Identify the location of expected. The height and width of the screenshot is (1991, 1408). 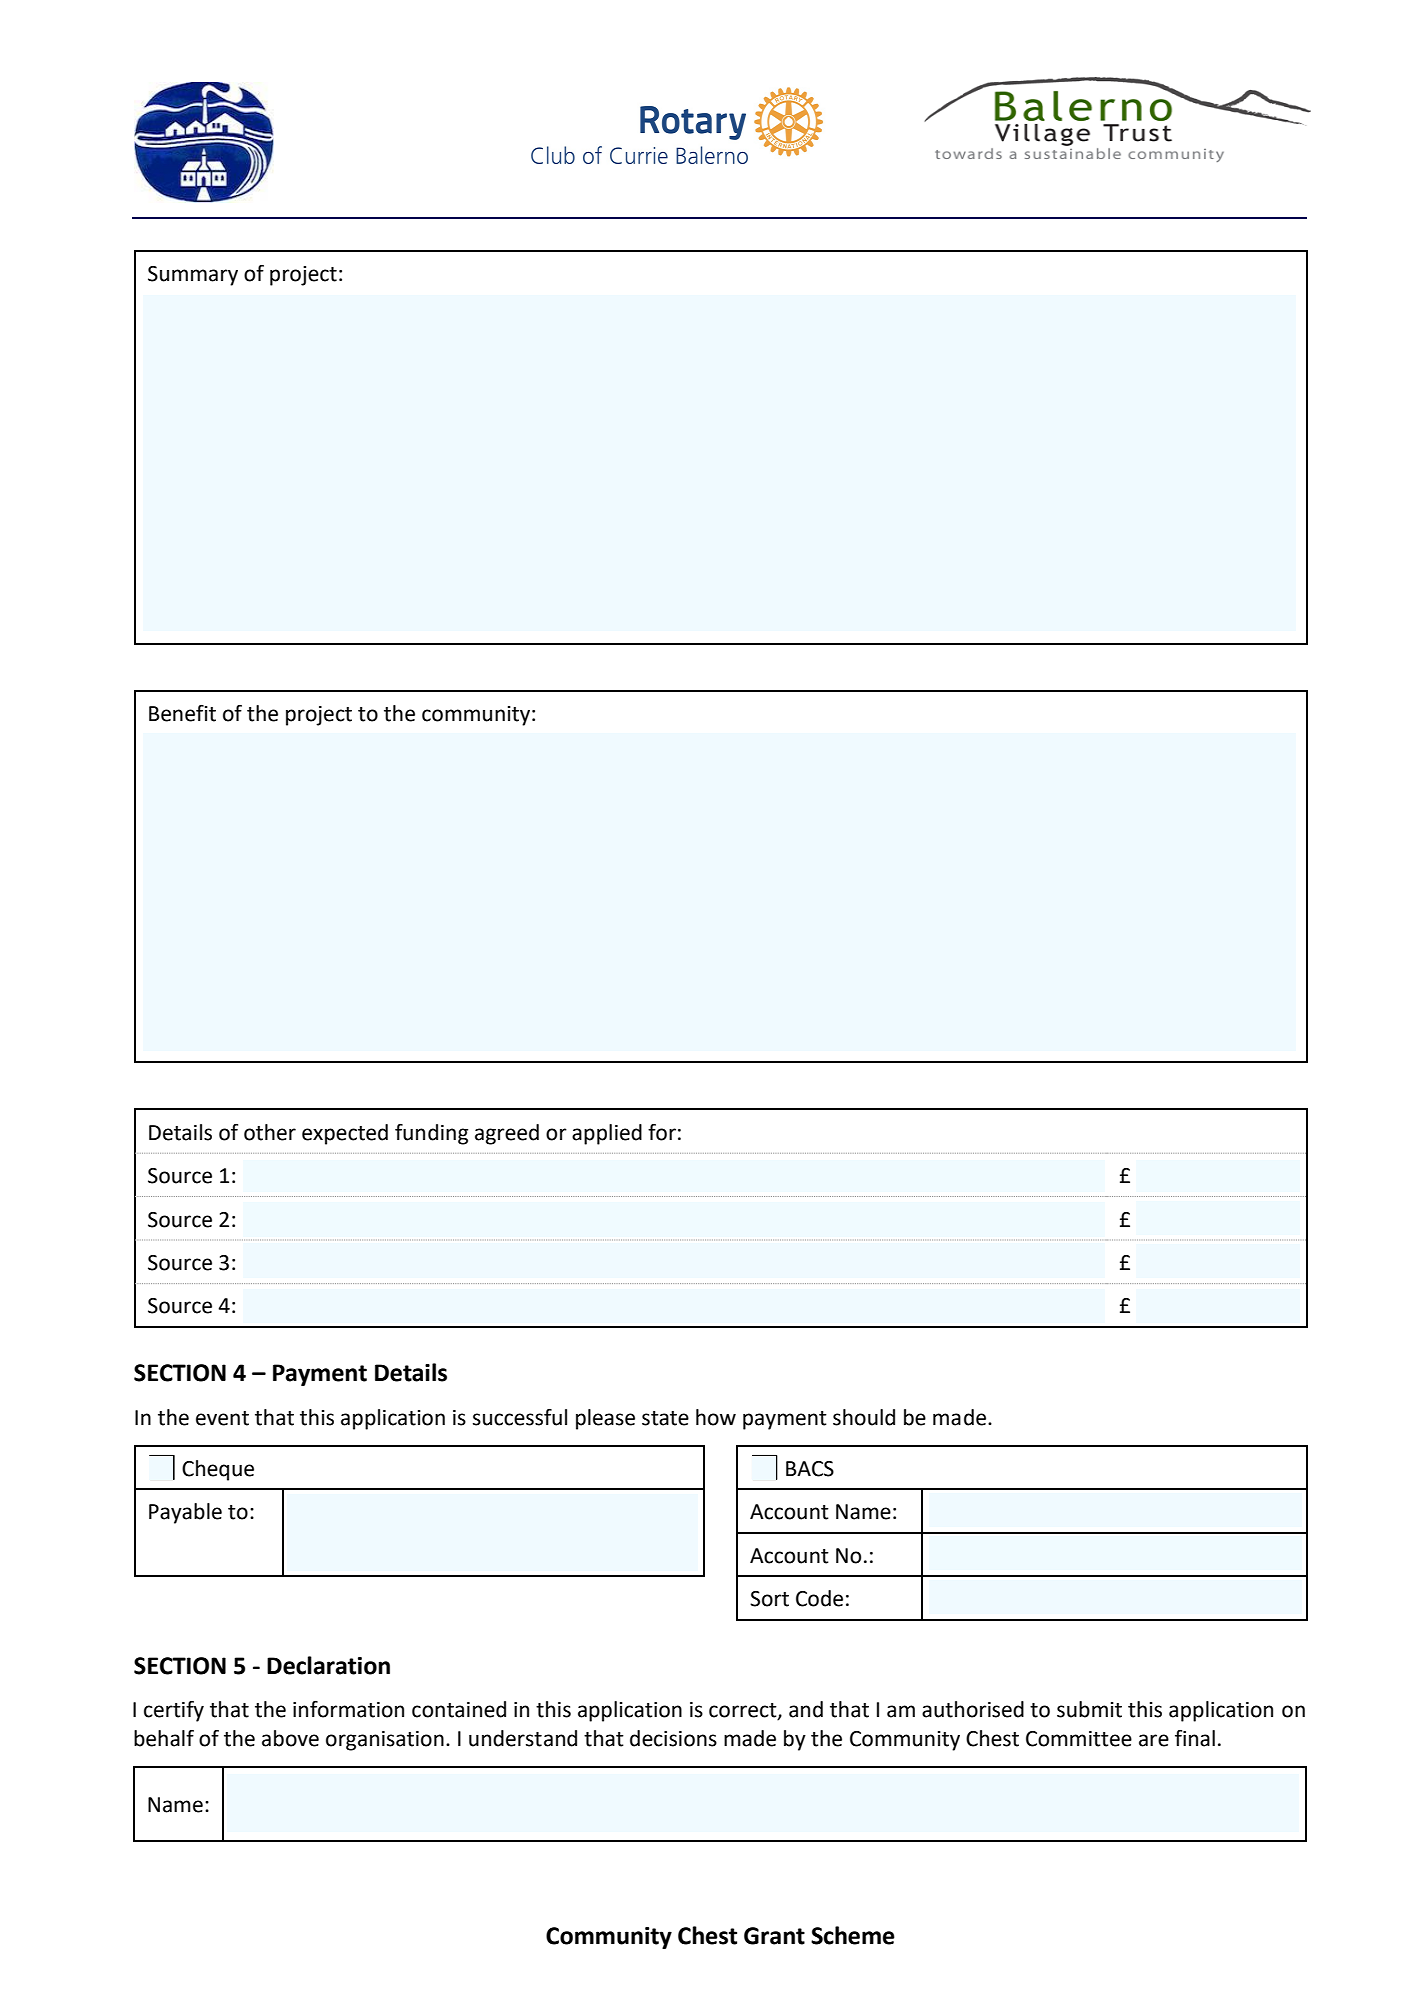
(345, 1134).
